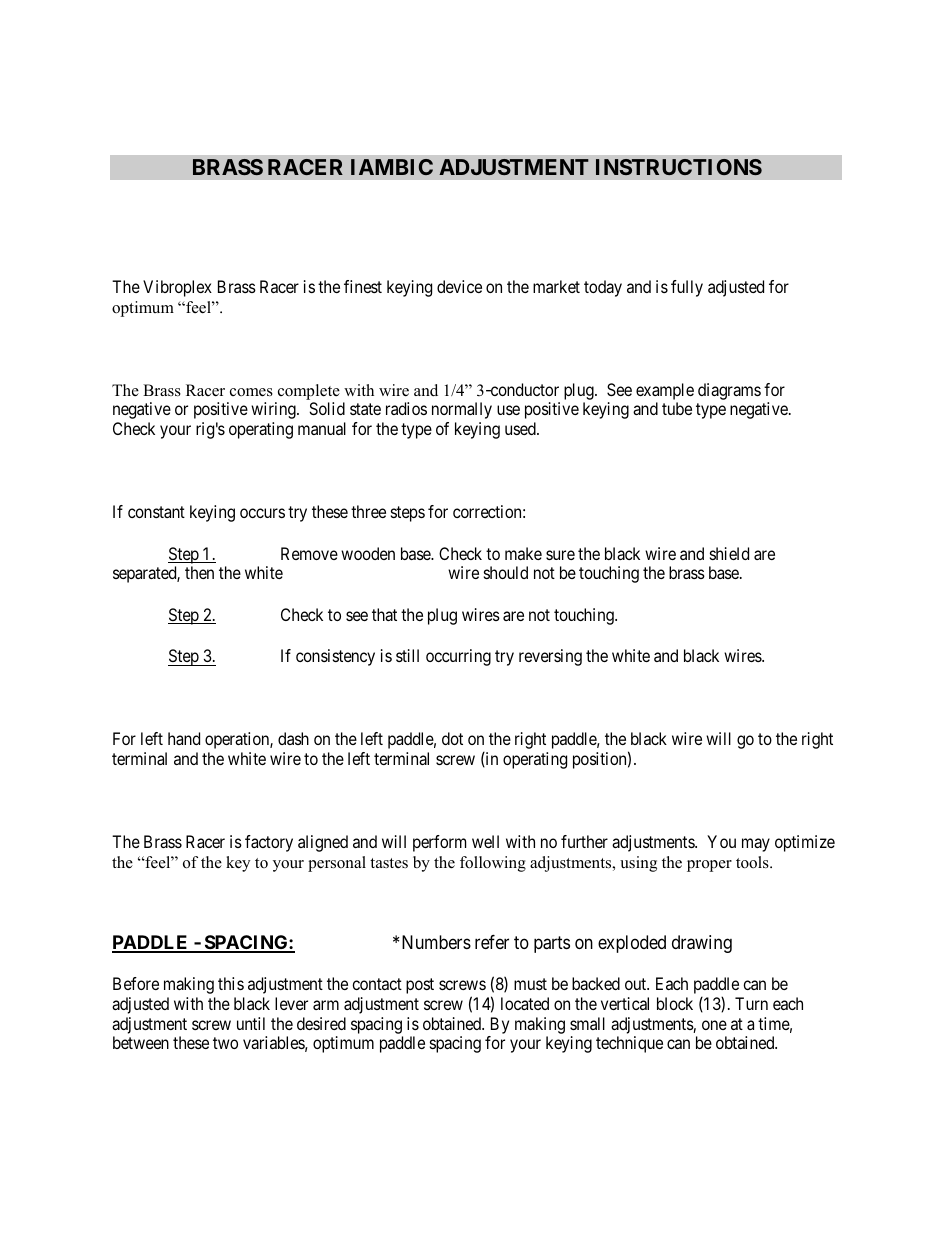  What do you see at coordinates (756, 845) in the document?
I see `may` at bounding box center [756, 845].
